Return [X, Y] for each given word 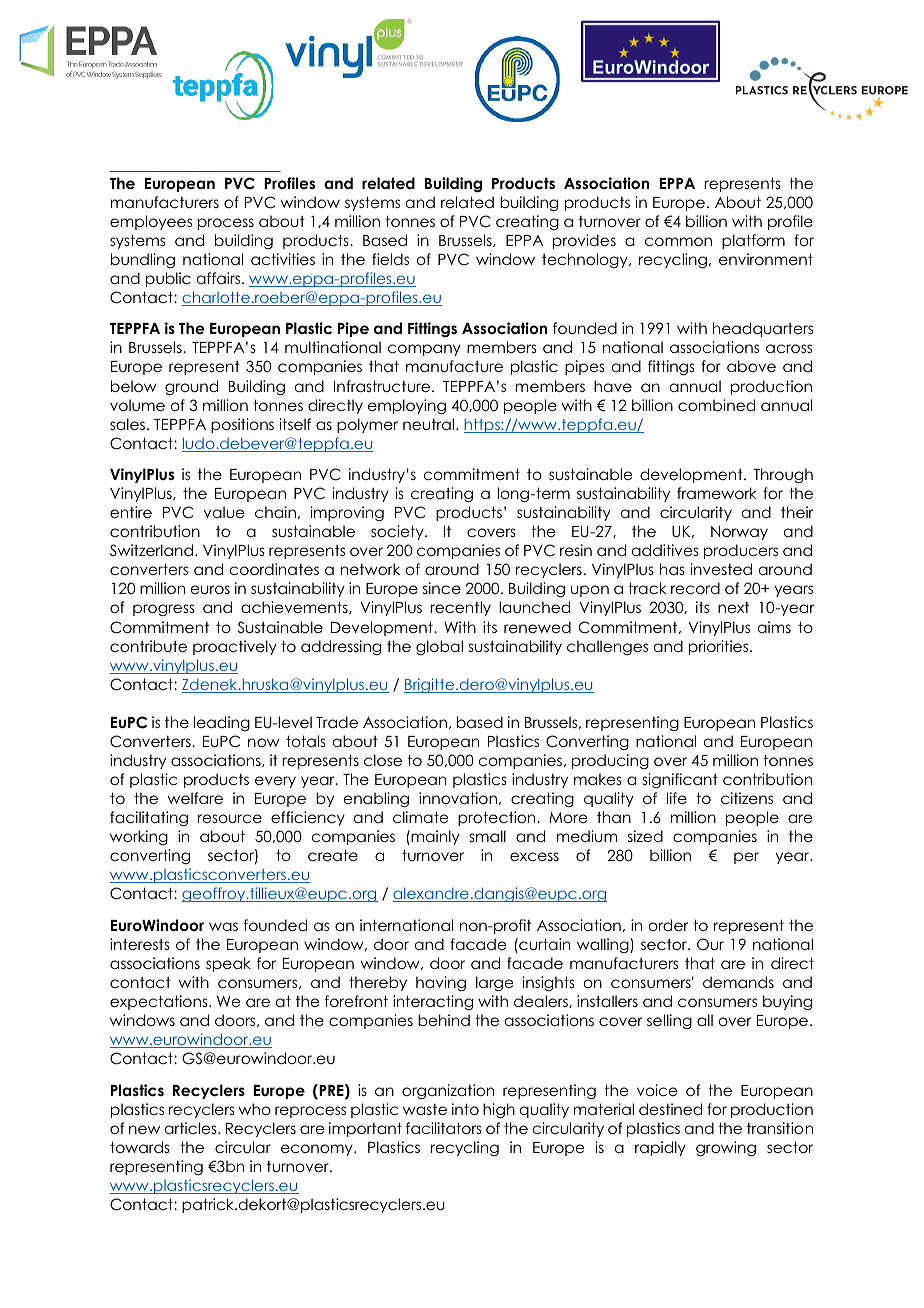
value [224, 512]
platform [753, 241]
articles [192, 1128]
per [746, 858]
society [398, 532]
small [488, 836]
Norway [739, 533]
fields [390, 259]
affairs [220, 278]
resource [230, 818]
